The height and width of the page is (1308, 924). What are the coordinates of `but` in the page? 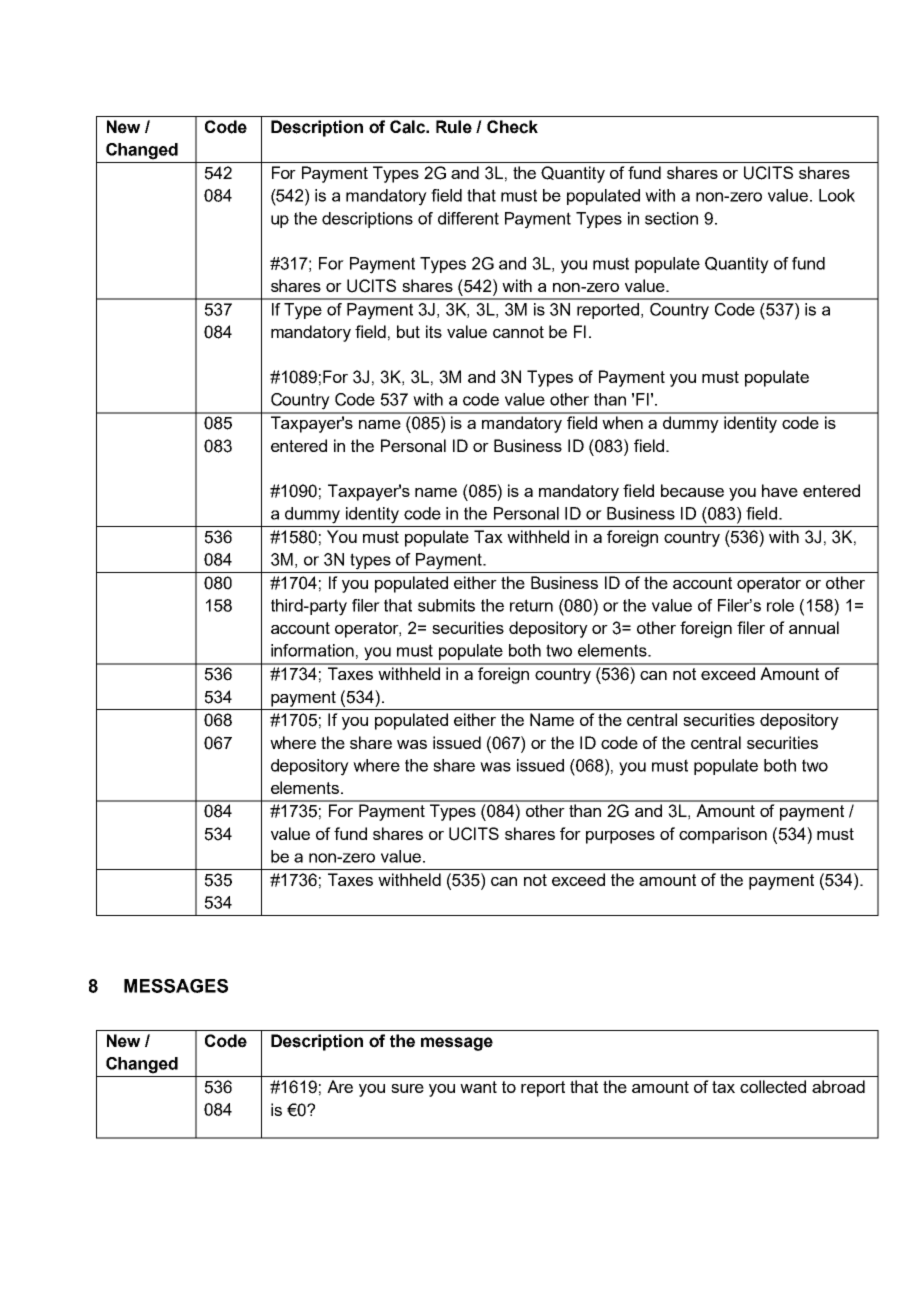 It's located at (408, 331).
